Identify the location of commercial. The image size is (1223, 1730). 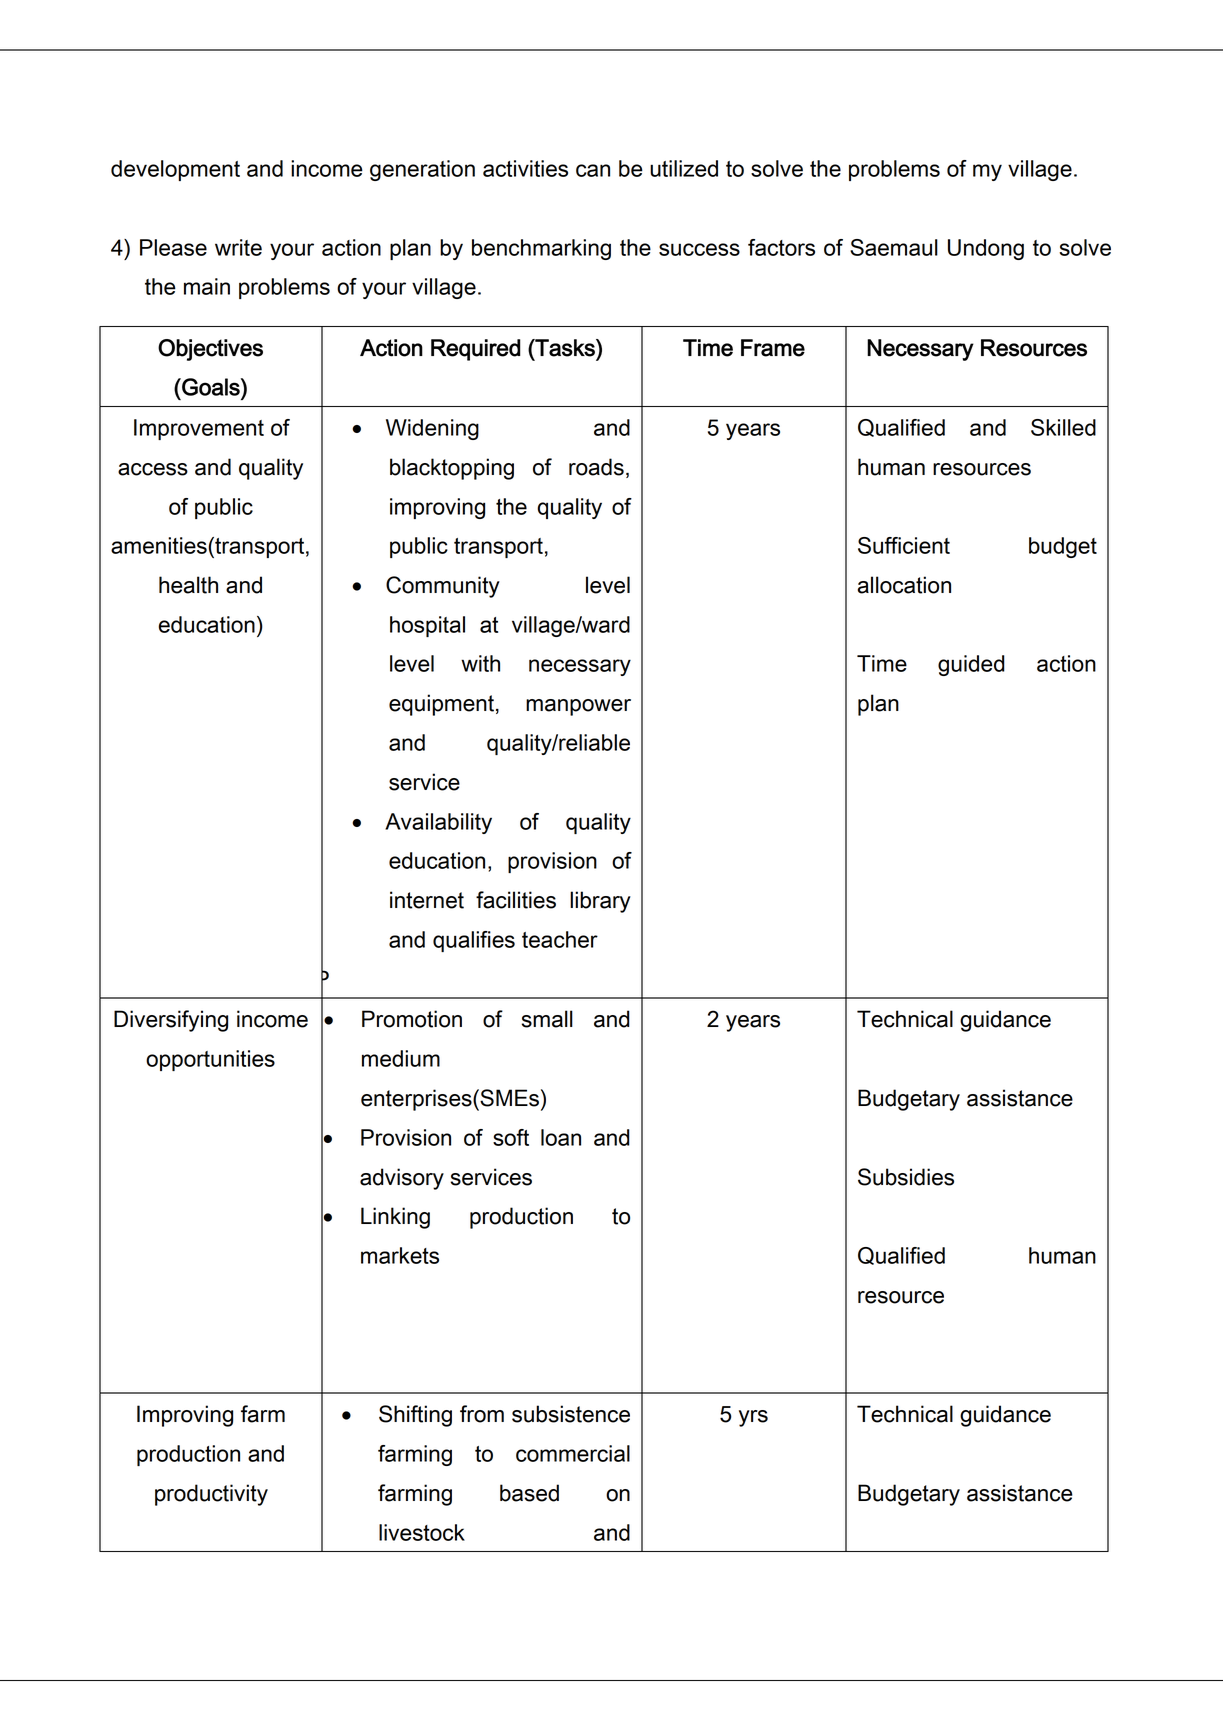
(573, 1453).
